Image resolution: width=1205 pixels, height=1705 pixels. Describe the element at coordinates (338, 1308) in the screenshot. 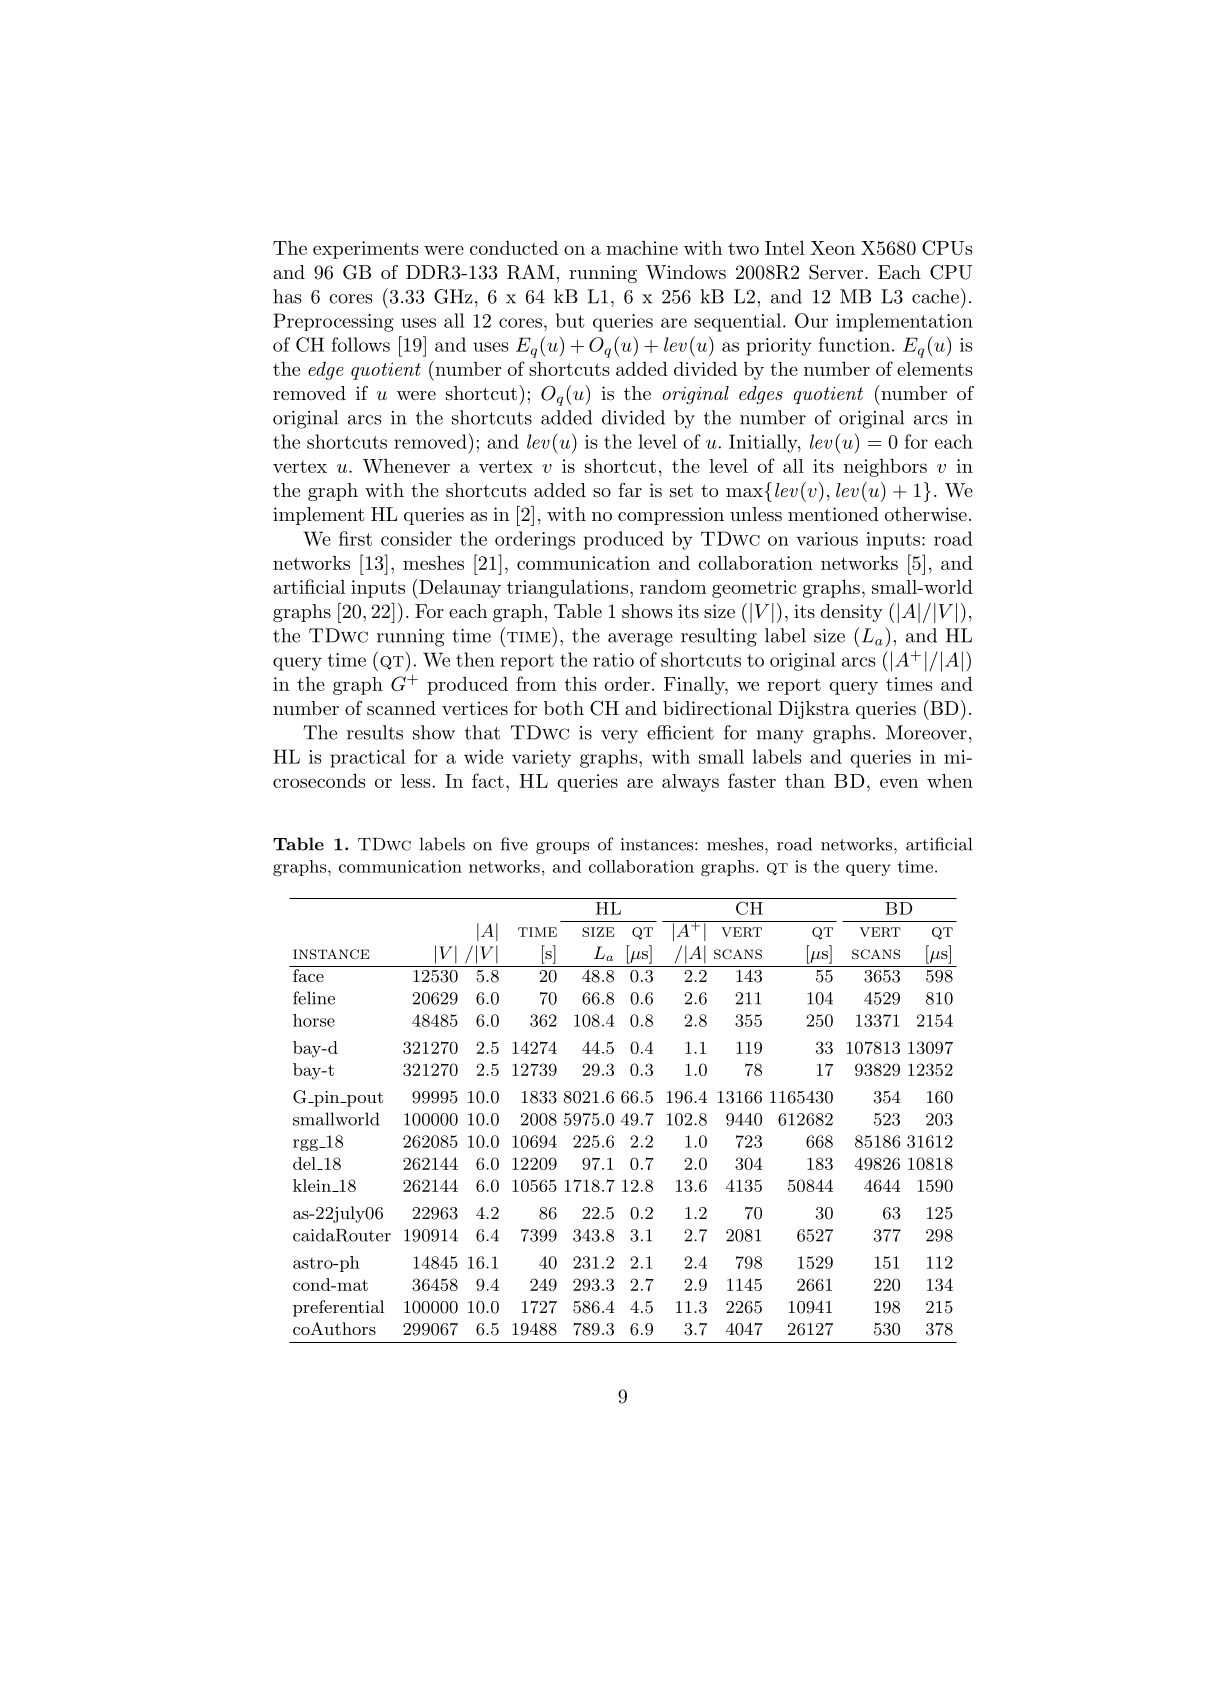

I see `preferential` at that location.
